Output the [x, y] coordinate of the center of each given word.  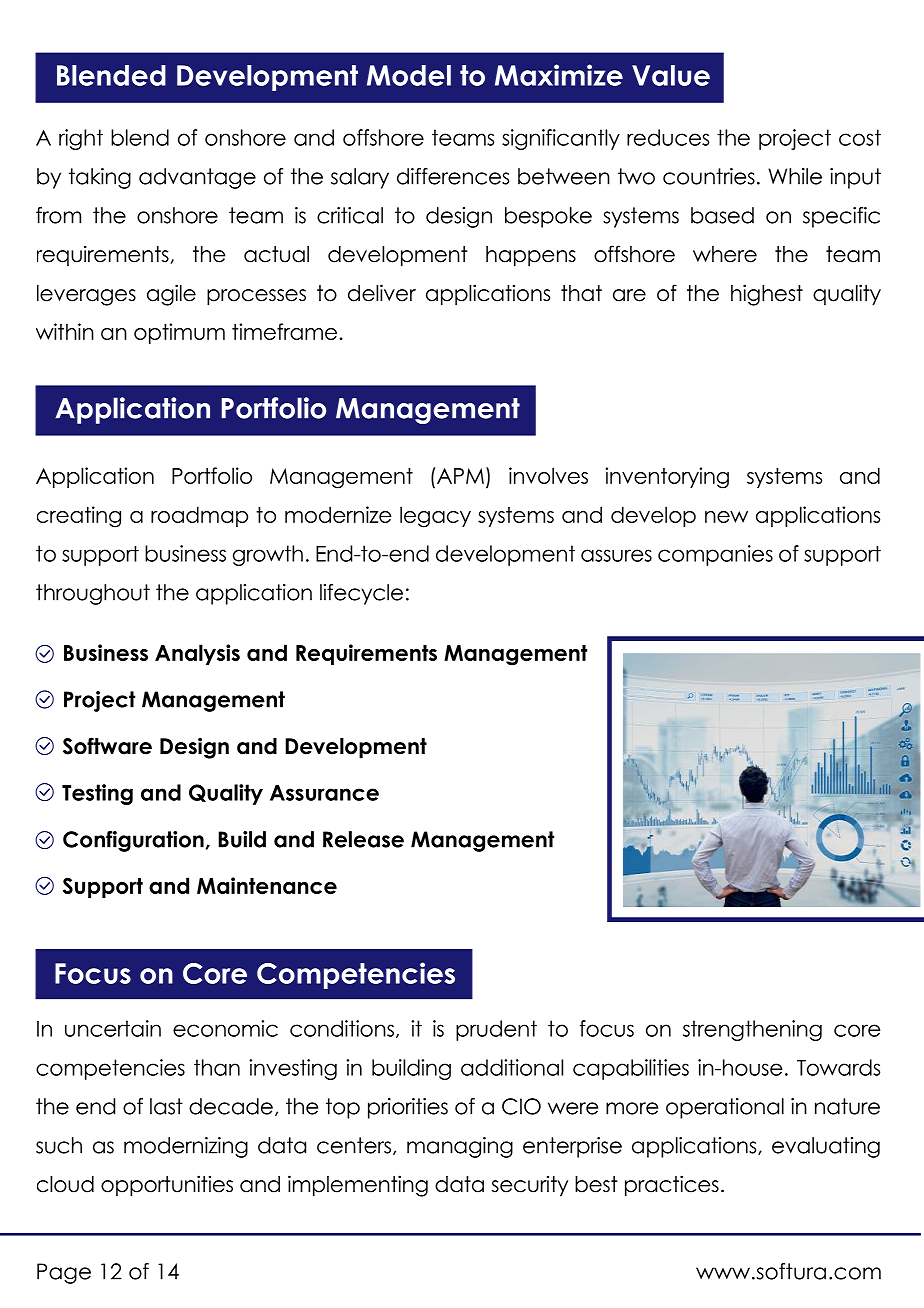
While [795, 176]
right [81, 139]
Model [409, 75]
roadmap [199, 516]
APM [460, 476]
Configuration [133, 841]
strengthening [752, 1030]
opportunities [167, 1186]
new [726, 517]
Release [363, 839]
